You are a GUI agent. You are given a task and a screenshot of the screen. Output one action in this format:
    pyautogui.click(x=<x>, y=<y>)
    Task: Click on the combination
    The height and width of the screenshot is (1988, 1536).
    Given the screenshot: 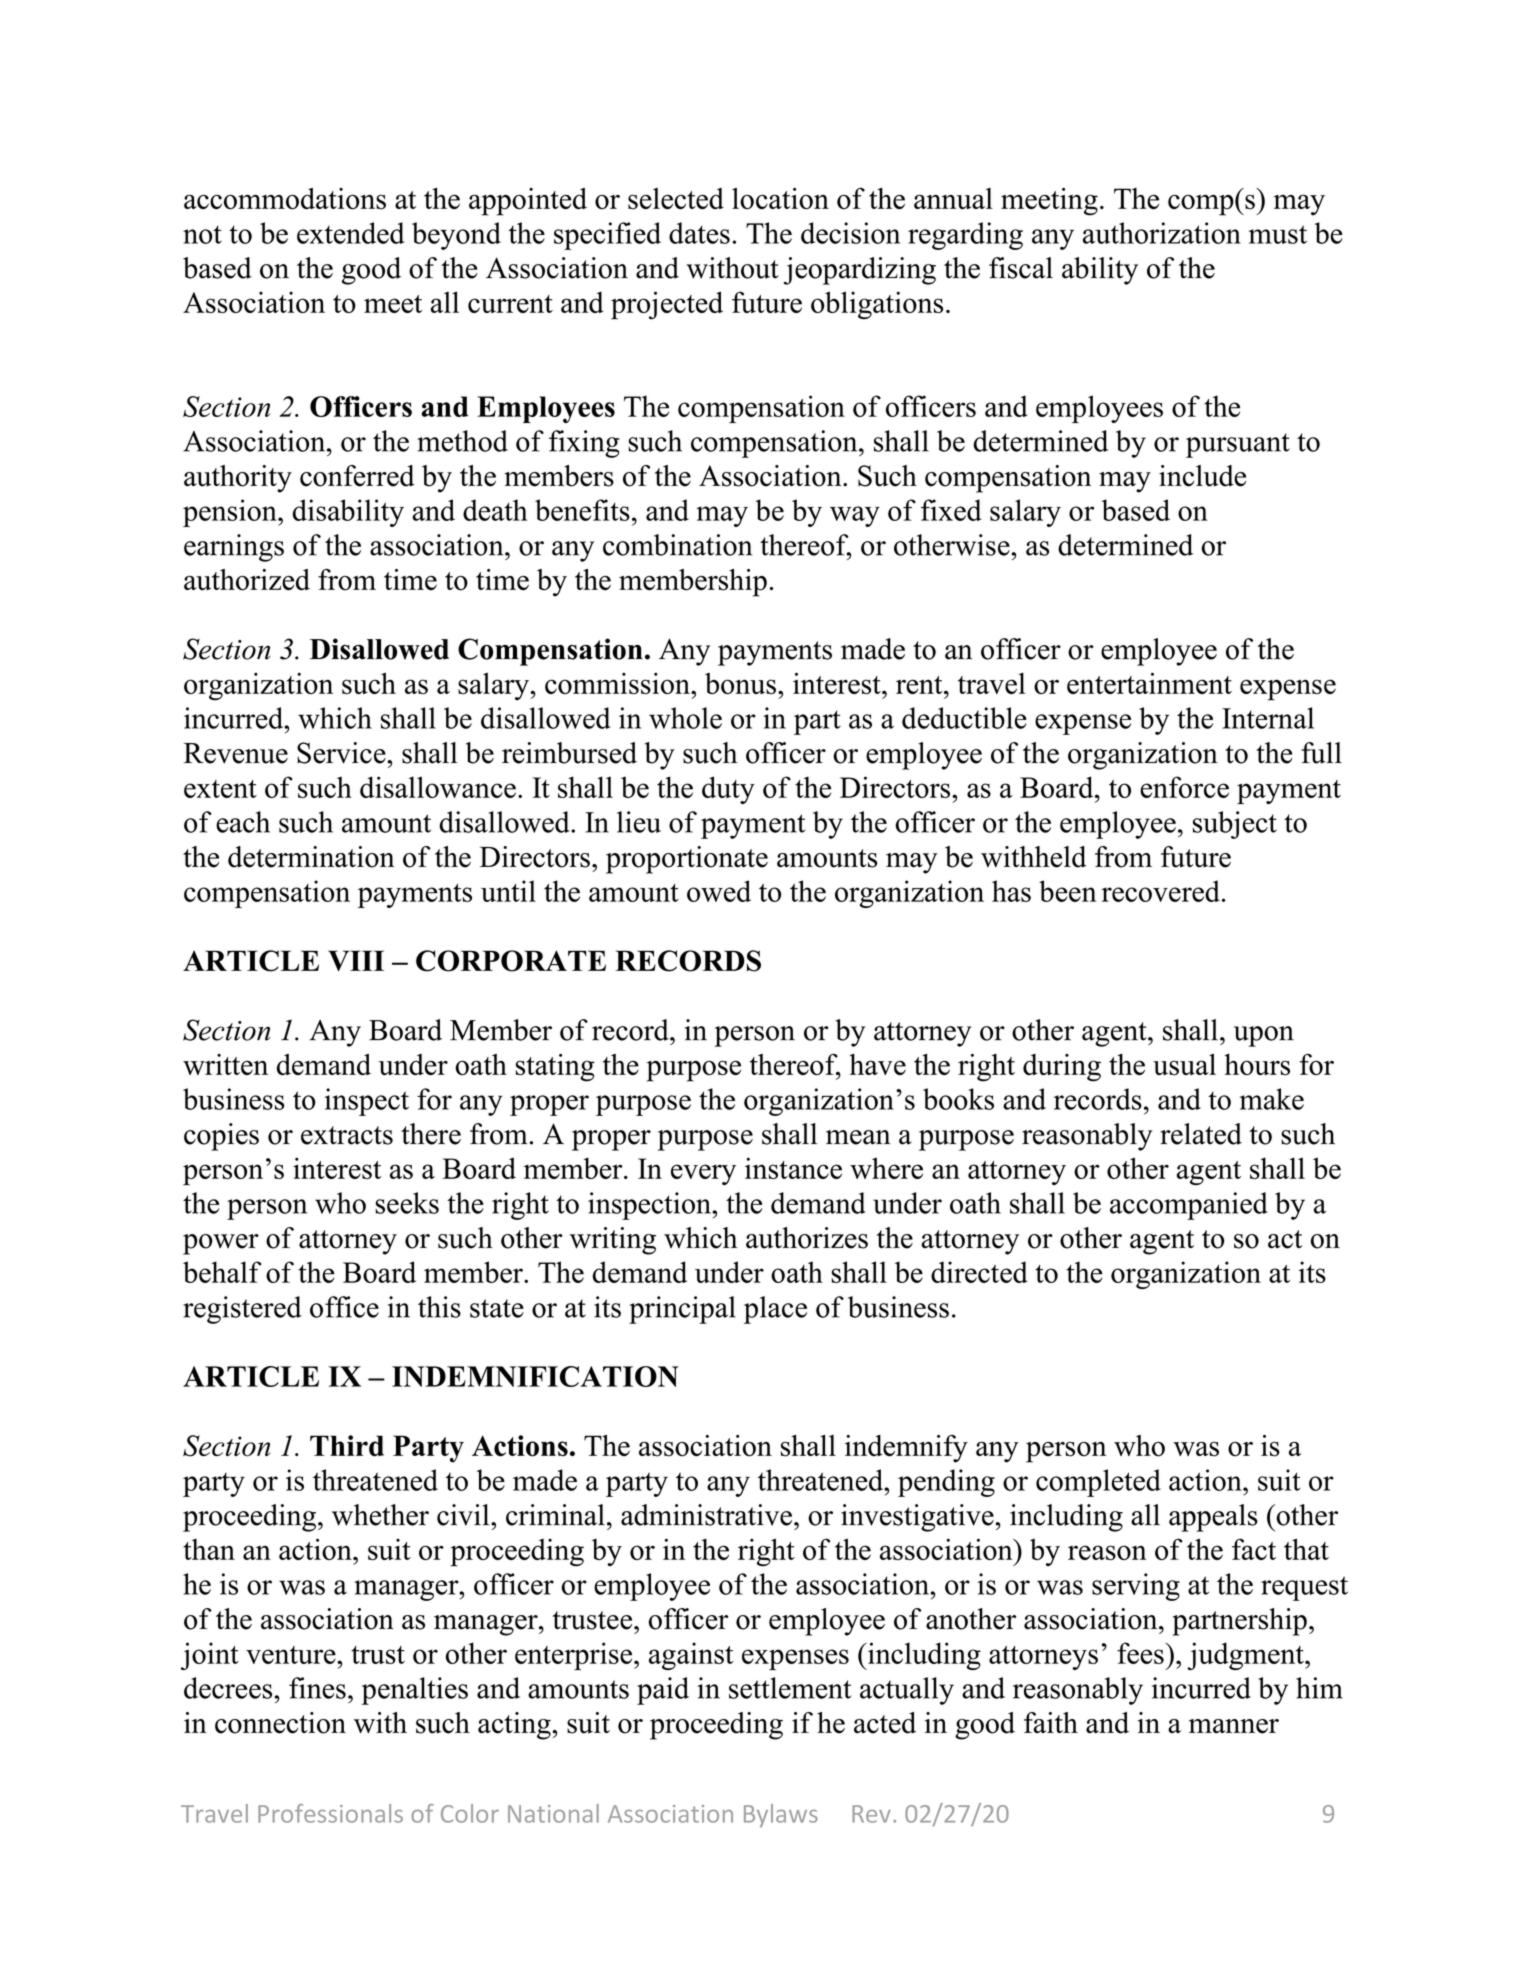 What is the action you would take?
    pyautogui.click(x=678, y=545)
